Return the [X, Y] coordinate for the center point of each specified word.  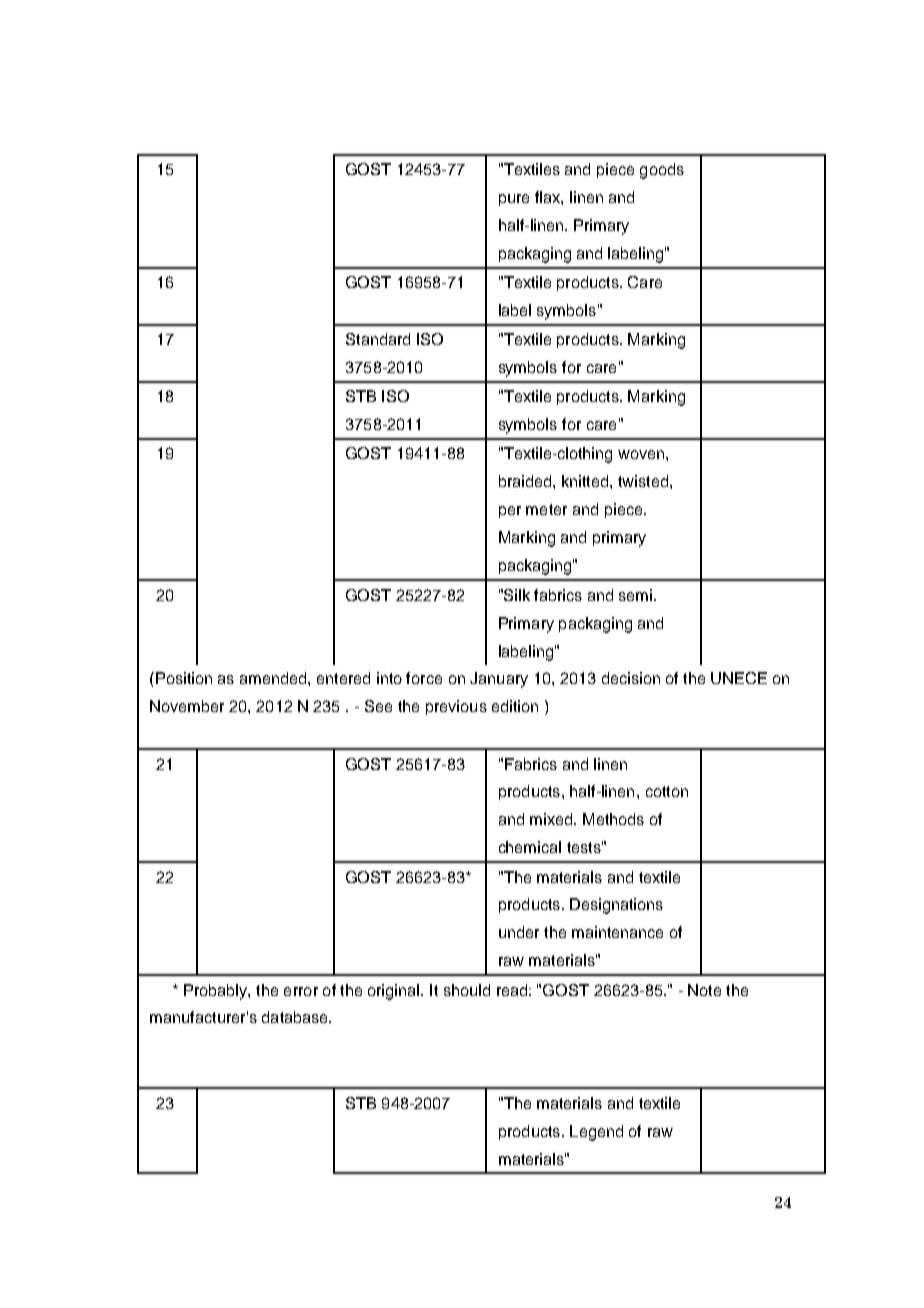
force [424, 678]
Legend [596, 1133]
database [296, 1017]
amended [274, 678]
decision [631, 678]
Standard [378, 339]
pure [514, 200]
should [467, 990]
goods [662, 171]
